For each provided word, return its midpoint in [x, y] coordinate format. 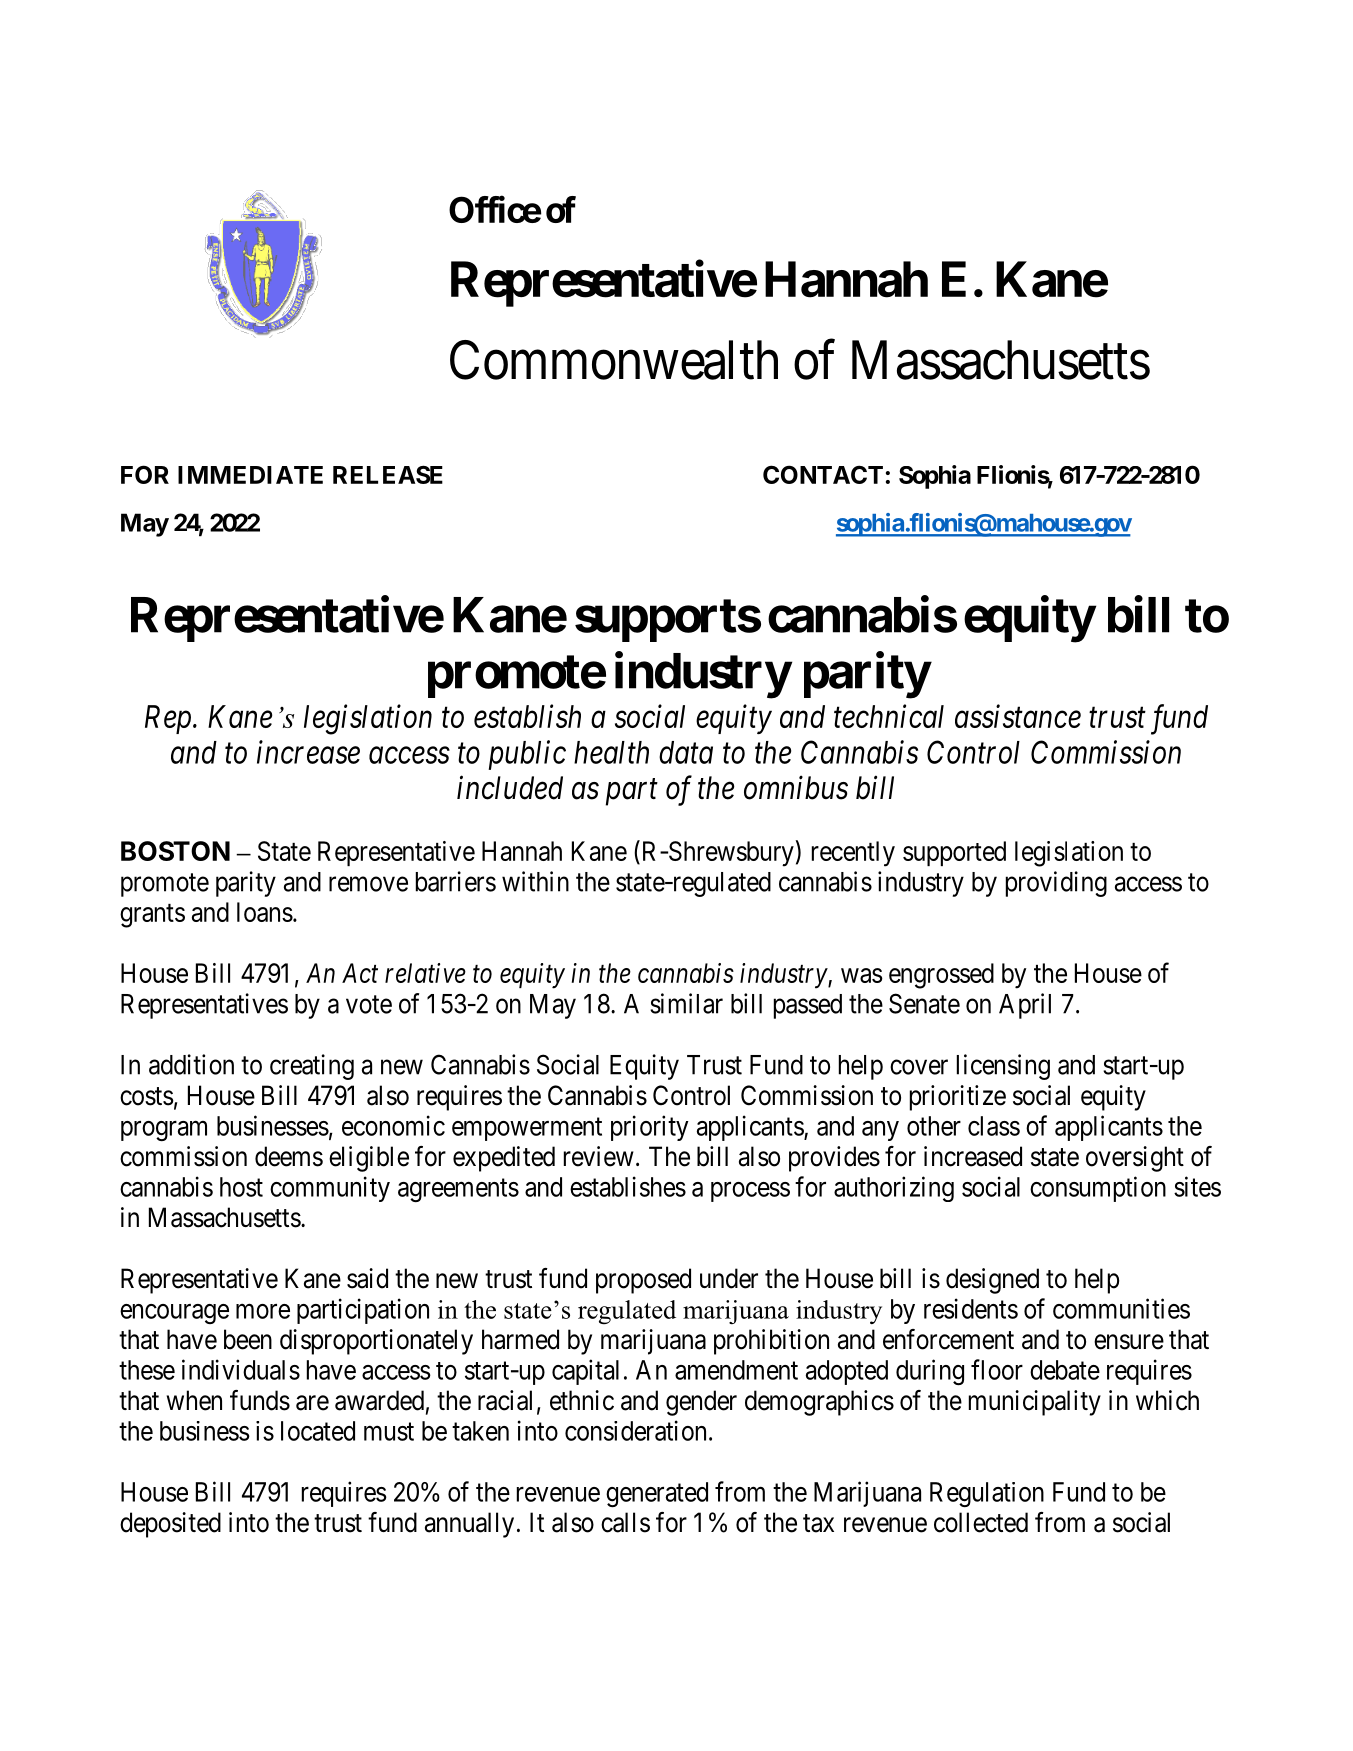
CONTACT [823, 474]
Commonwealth [614, 360]
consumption [1098, 1189]
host [241, 1187]
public [527, 755]
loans [265, 912]
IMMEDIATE [250, 475]
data [686, 752]
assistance [1018, 716]
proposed [643, 1281]
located [318, 1431]
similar [686, 1003]
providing [1056, 884]
